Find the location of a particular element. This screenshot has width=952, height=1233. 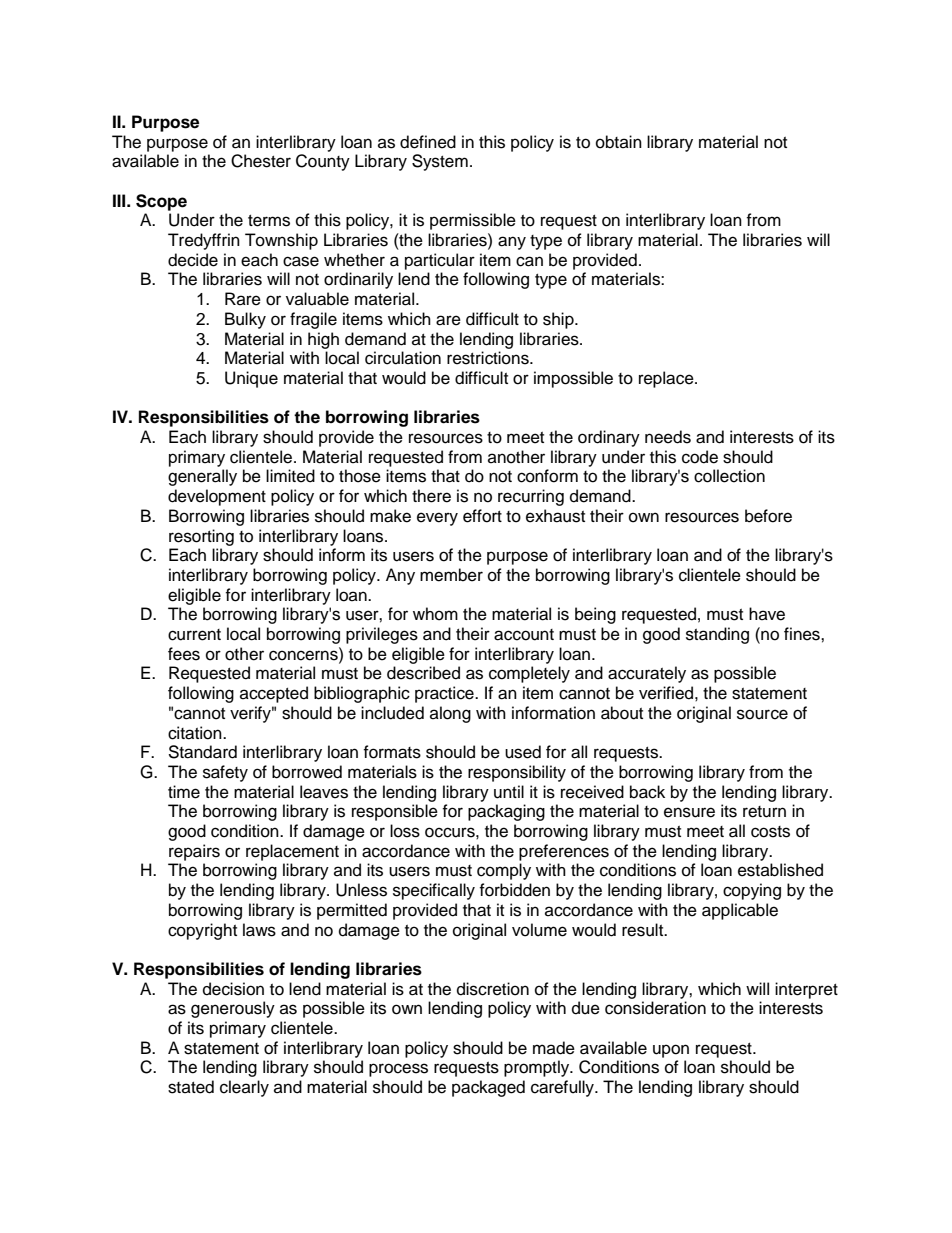

packaging is located at coordinates (506, 812).
